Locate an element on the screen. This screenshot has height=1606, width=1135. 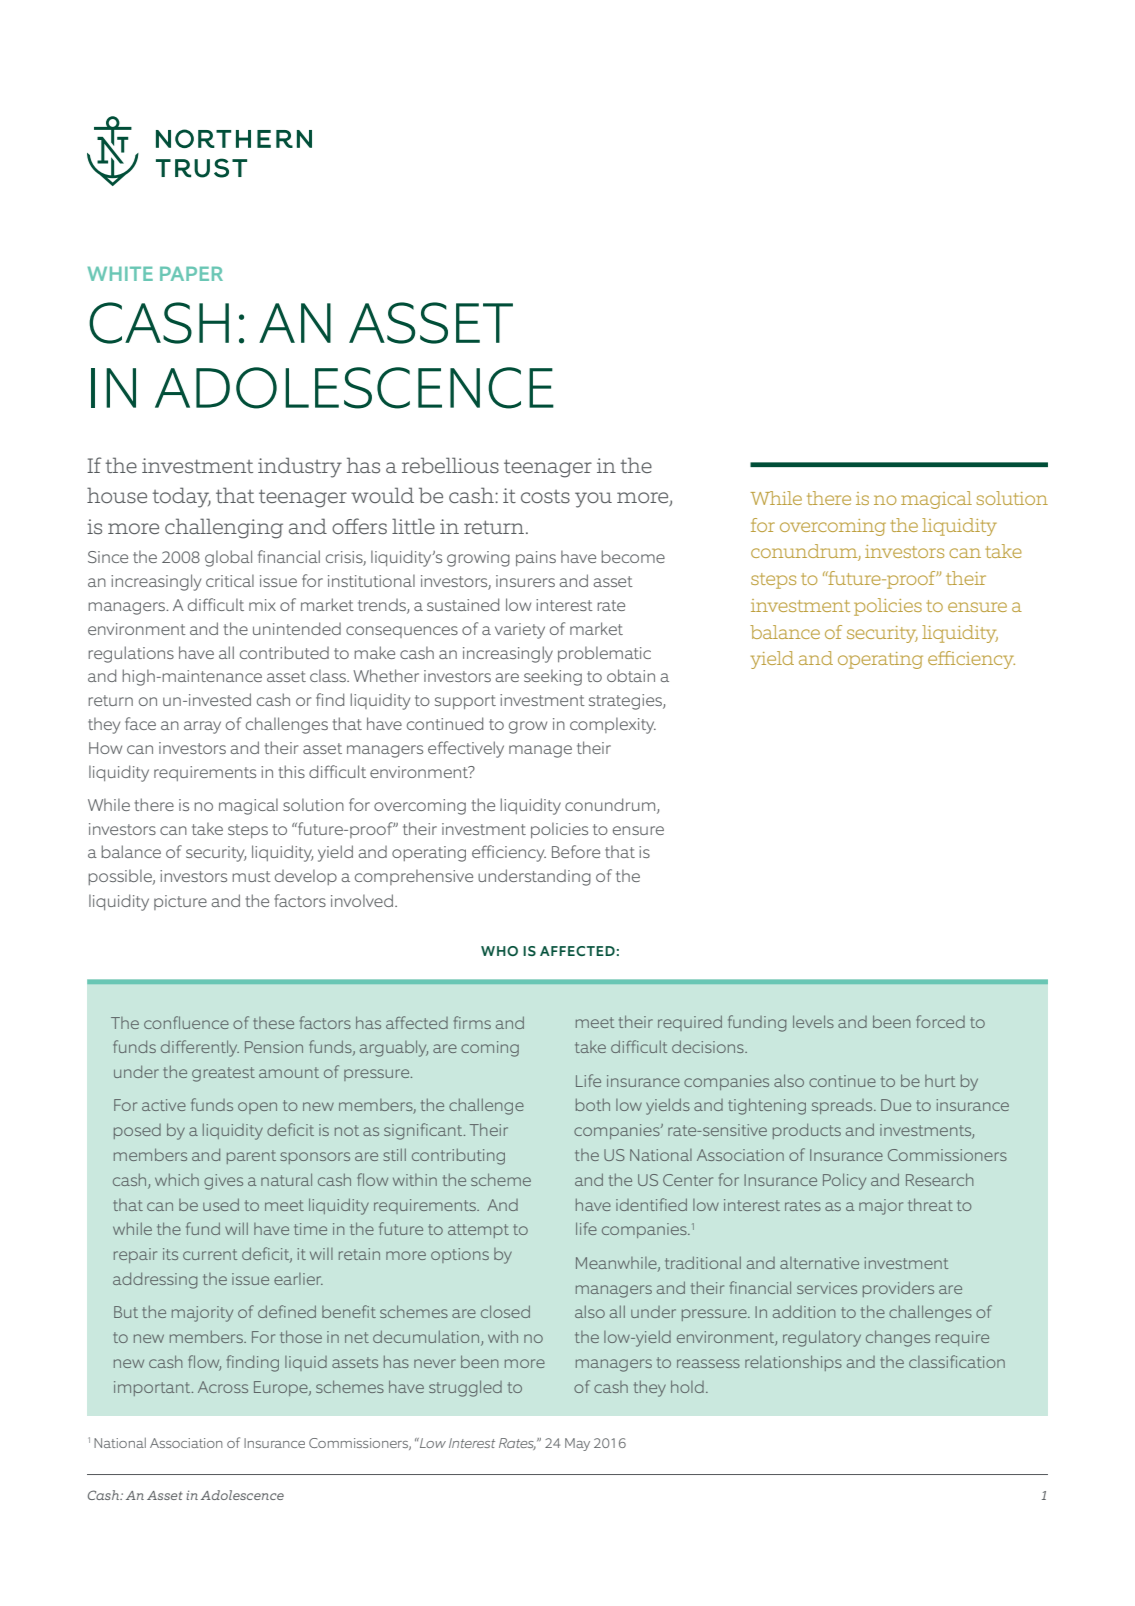
critical is located at coordinates (230, 580).
